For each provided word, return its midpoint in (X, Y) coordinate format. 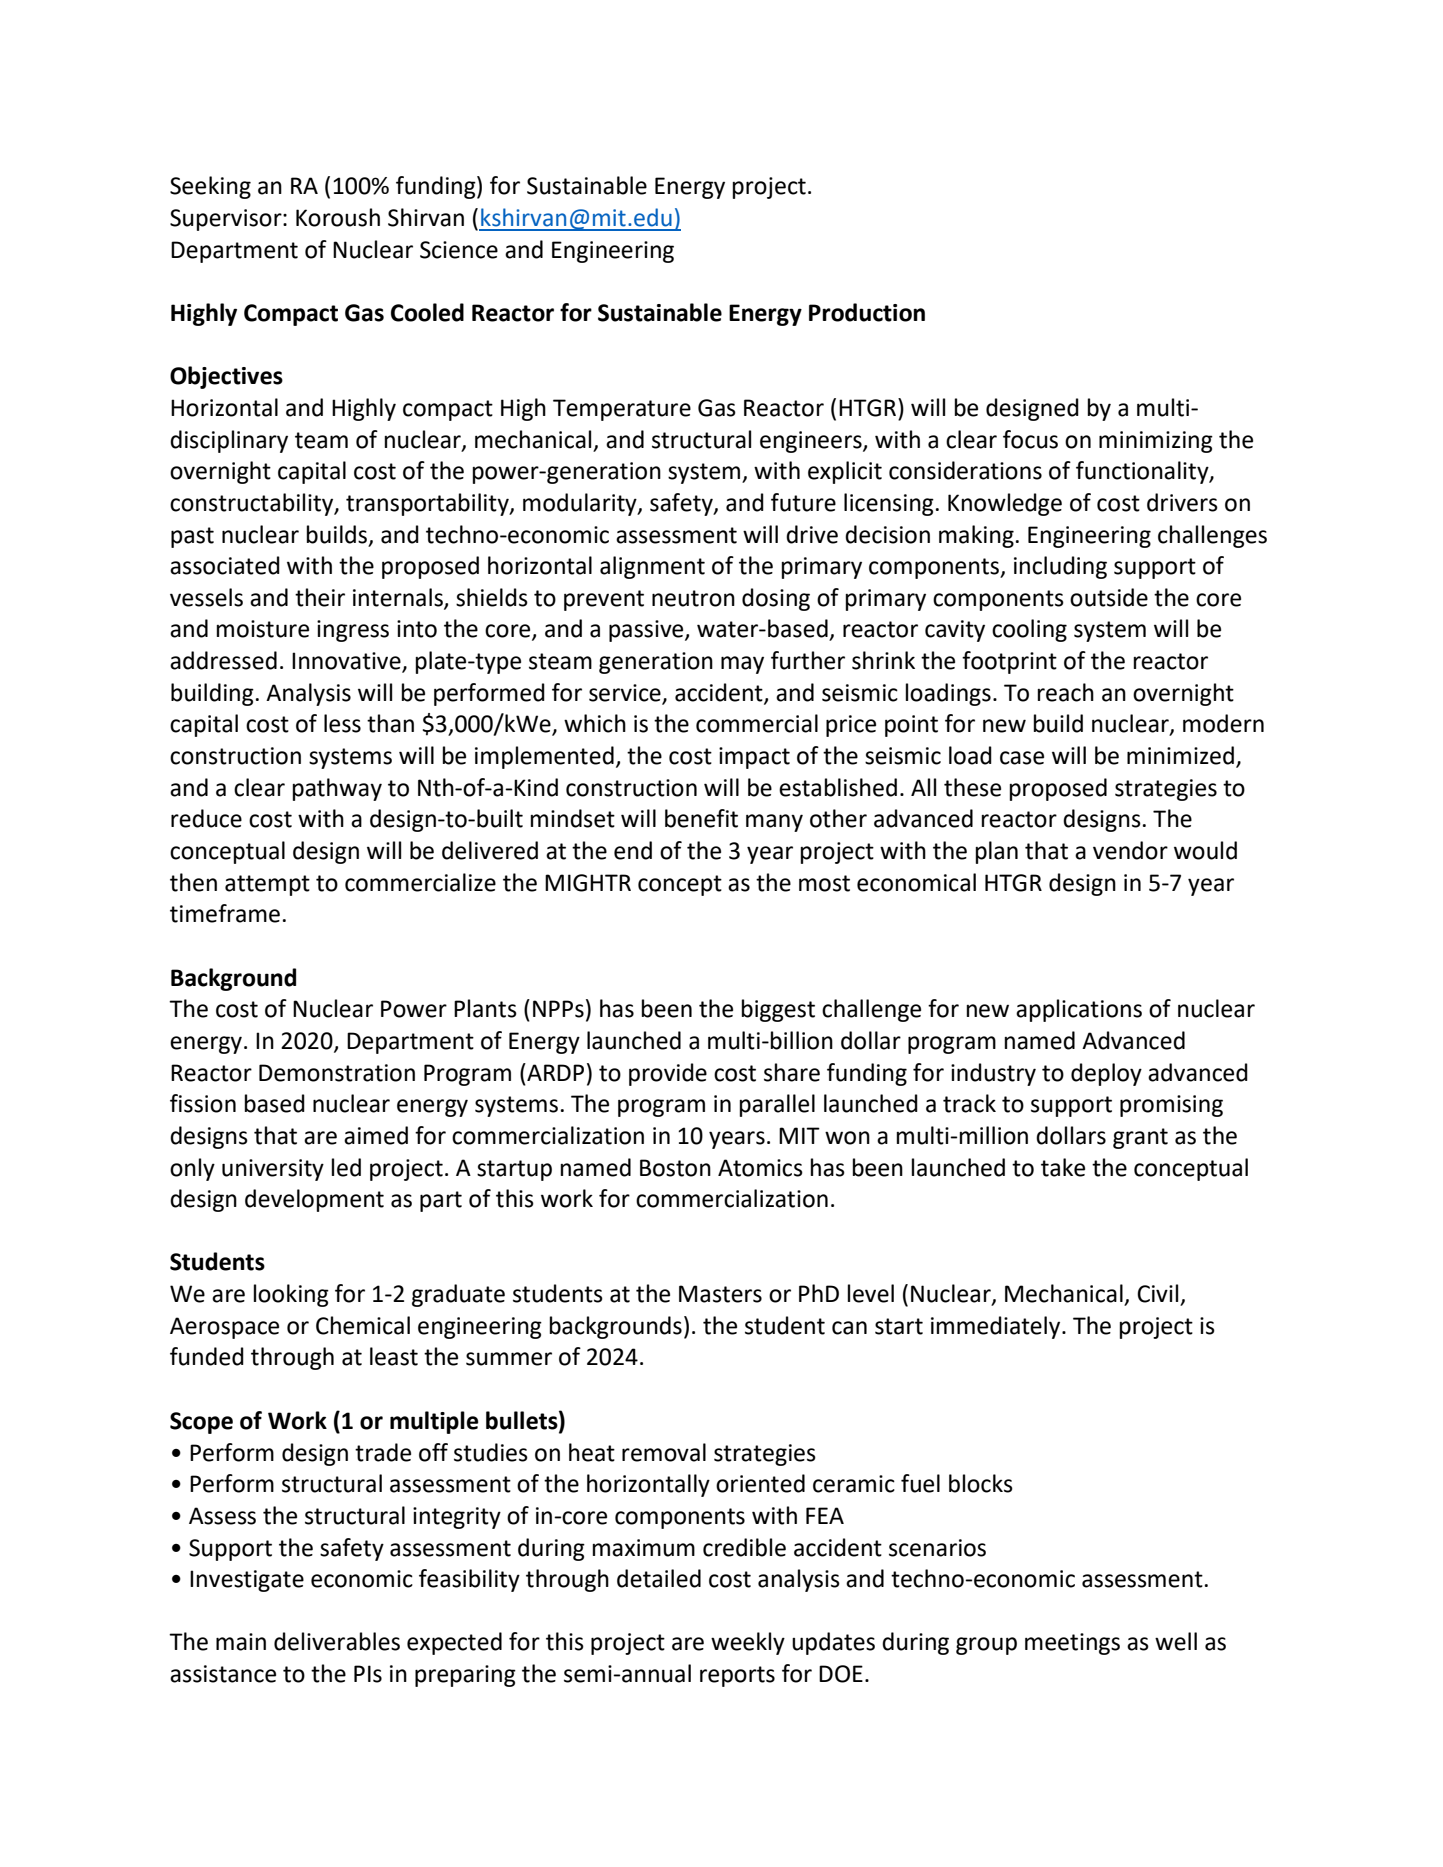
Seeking (210, 187)
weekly (748, 1643)
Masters (720, 1294)
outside (1109, 597)
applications (1079, 1010)
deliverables (337, 1641)
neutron (693, 598)
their (320, 597)
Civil (1157, 1293)
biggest (778, 1010)
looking (291, 1295)
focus (1030, 439)
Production (867, 312)
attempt (267, 885)
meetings (1072, 1644)
